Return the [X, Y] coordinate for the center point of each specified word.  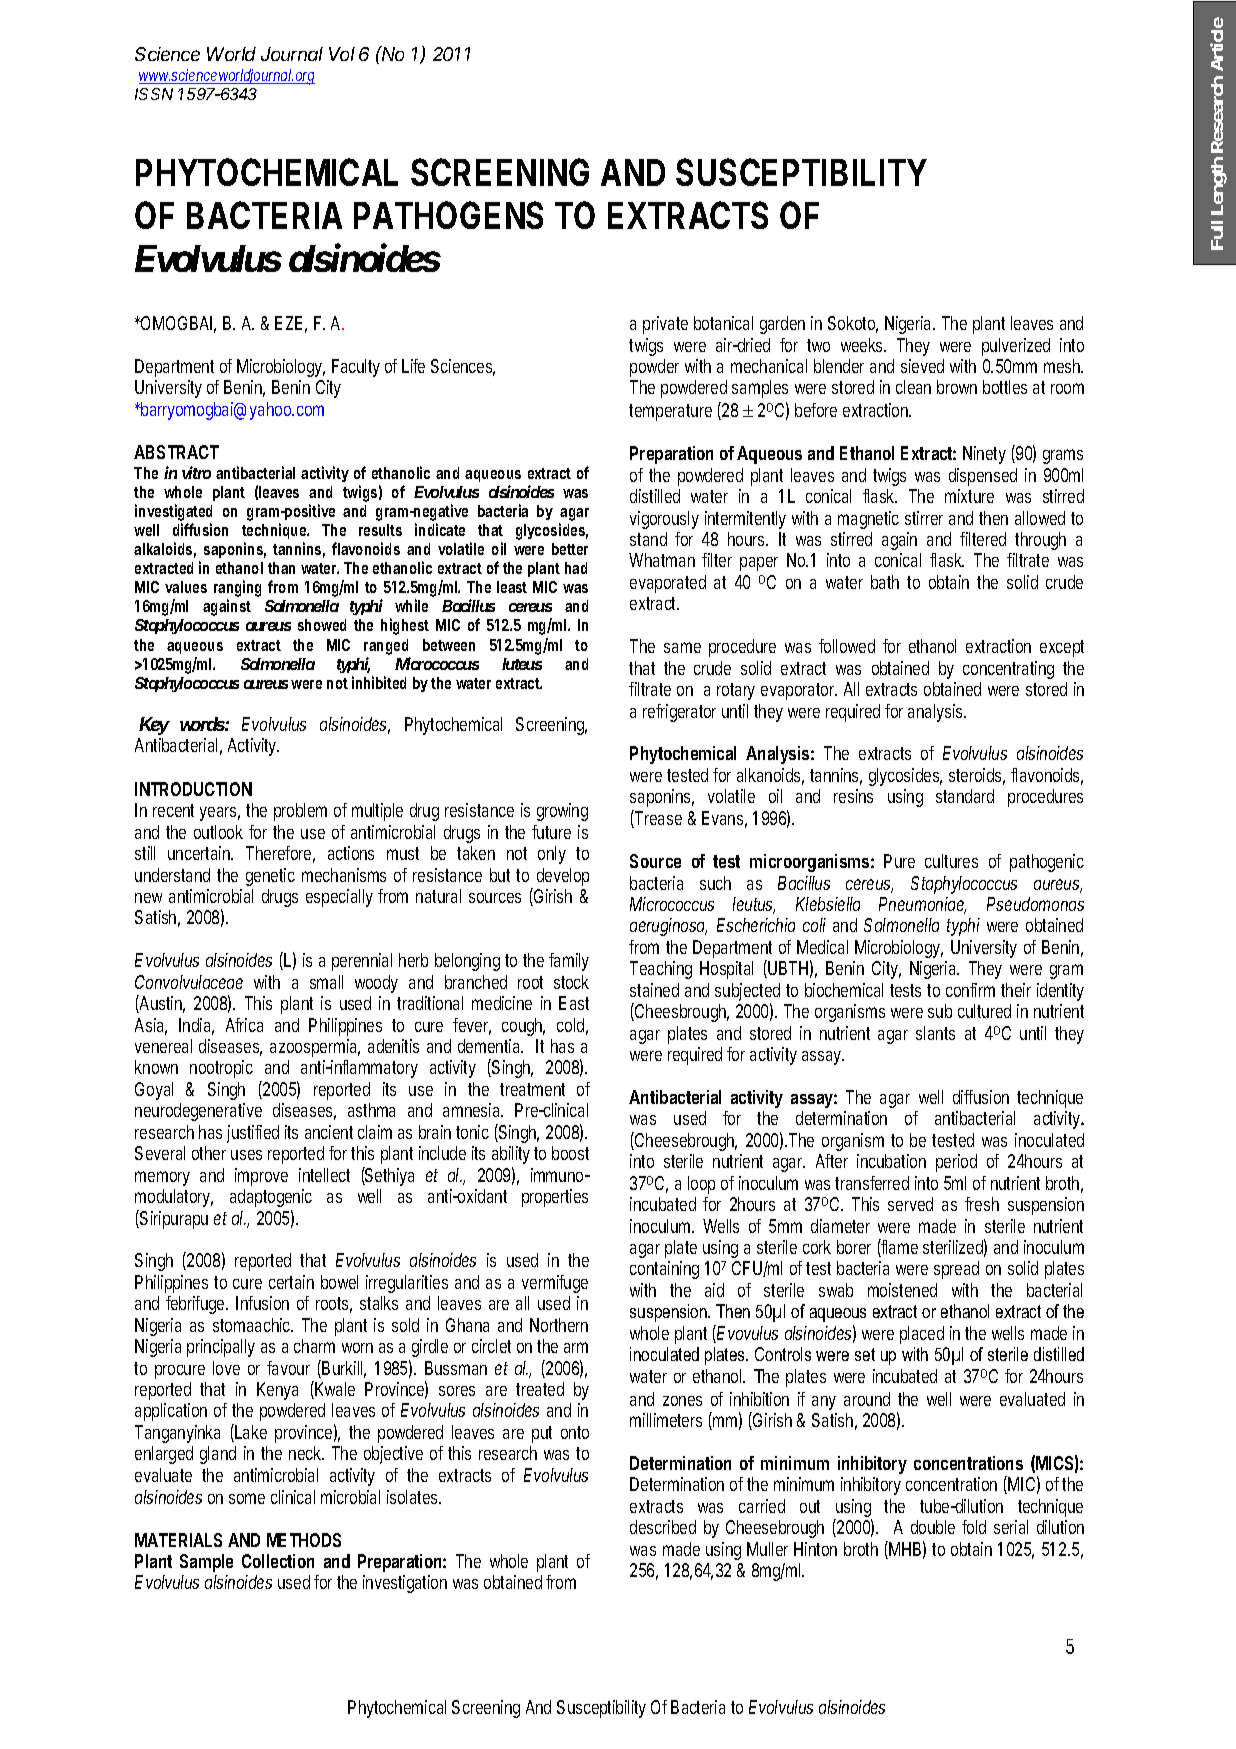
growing [562, 812]
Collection [278, 1561]
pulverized [1016, 347]
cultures [951, 861]
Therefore [278, 853]
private [665, 325]
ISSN [154, 94]
